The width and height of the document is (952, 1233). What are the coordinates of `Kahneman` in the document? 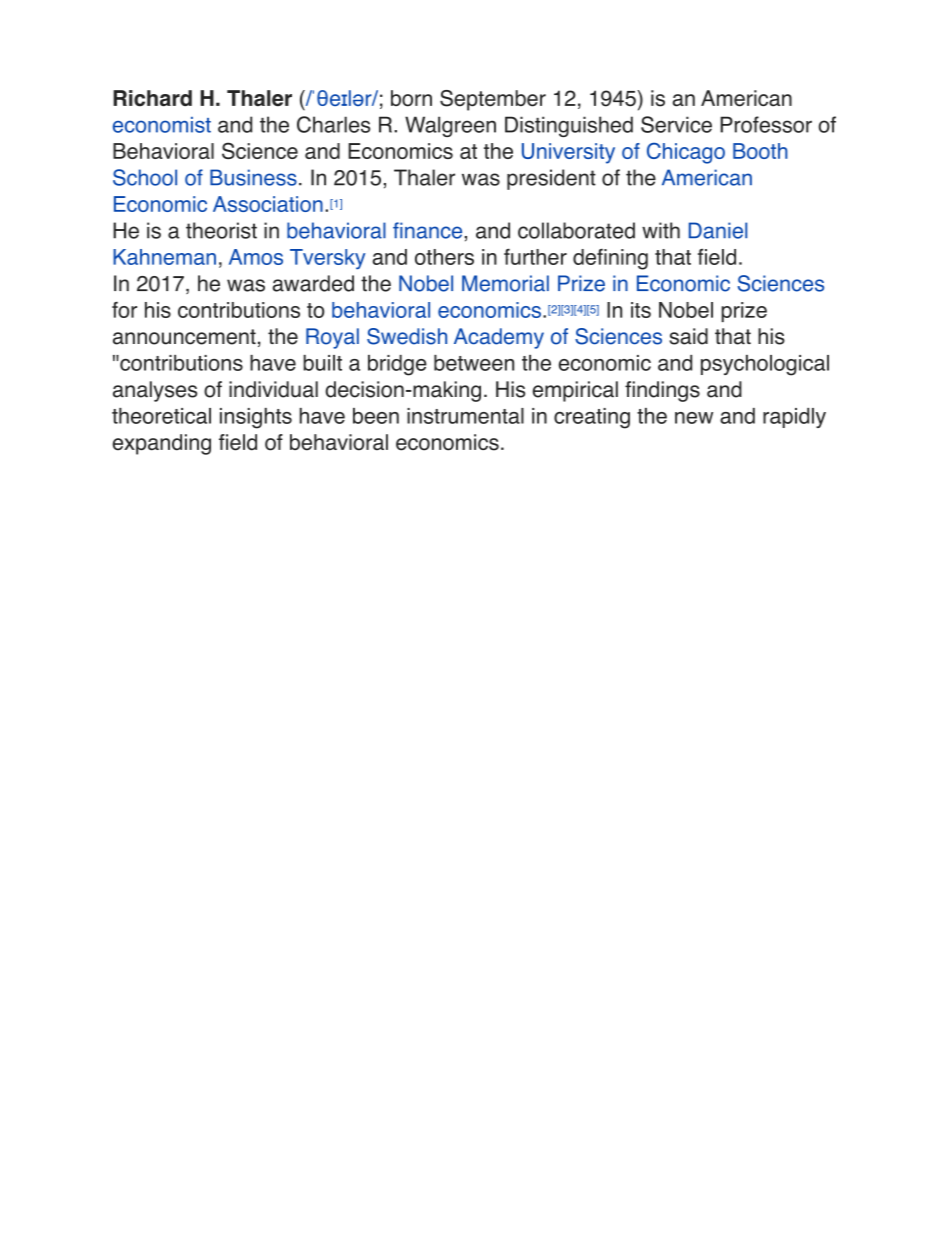 It's located at (164, 257).
